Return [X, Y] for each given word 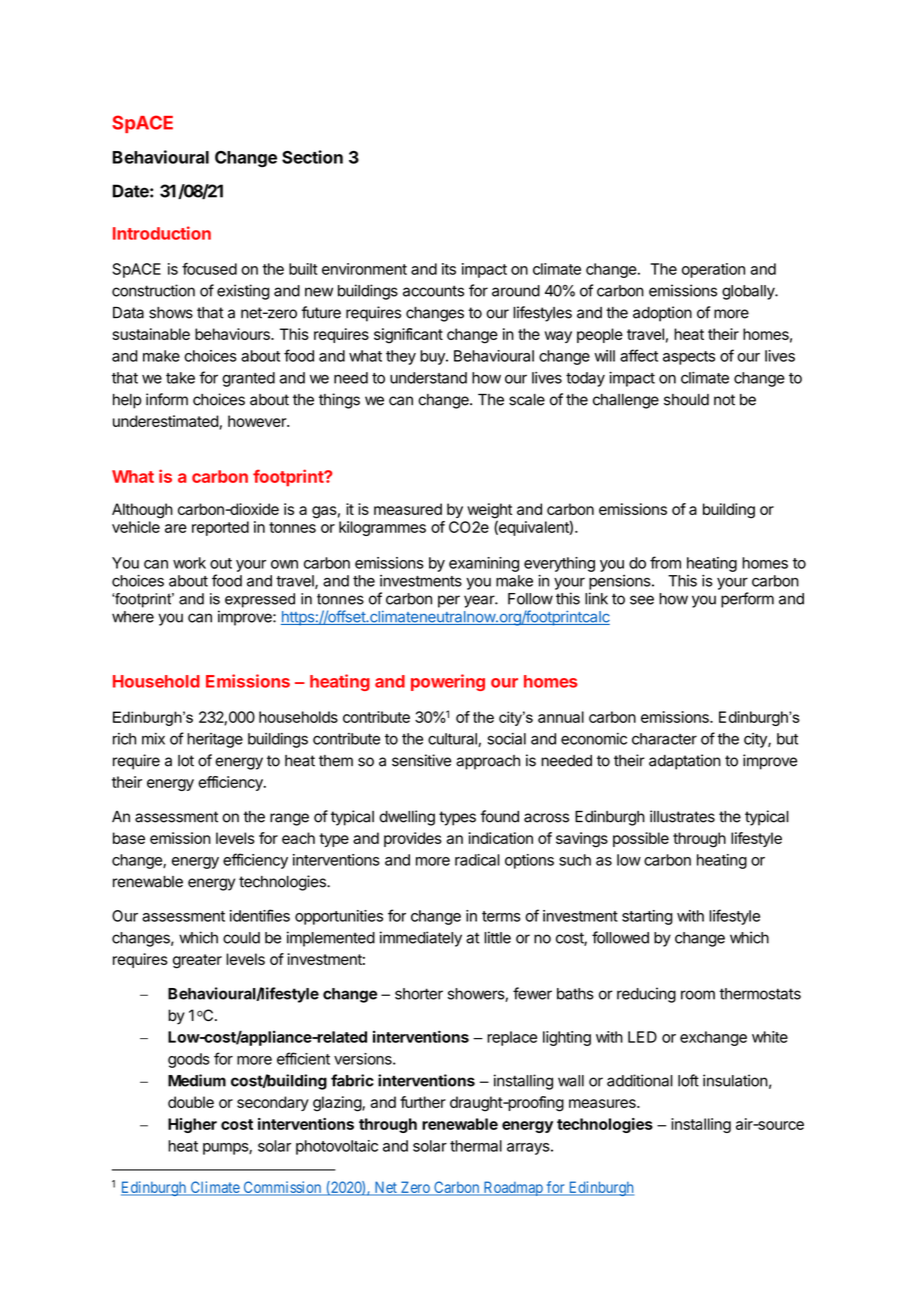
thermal [476, 1146]
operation [713, 270]
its [449, 269]
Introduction [162, 233]
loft [688, 1080]
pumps [226, 1149]
